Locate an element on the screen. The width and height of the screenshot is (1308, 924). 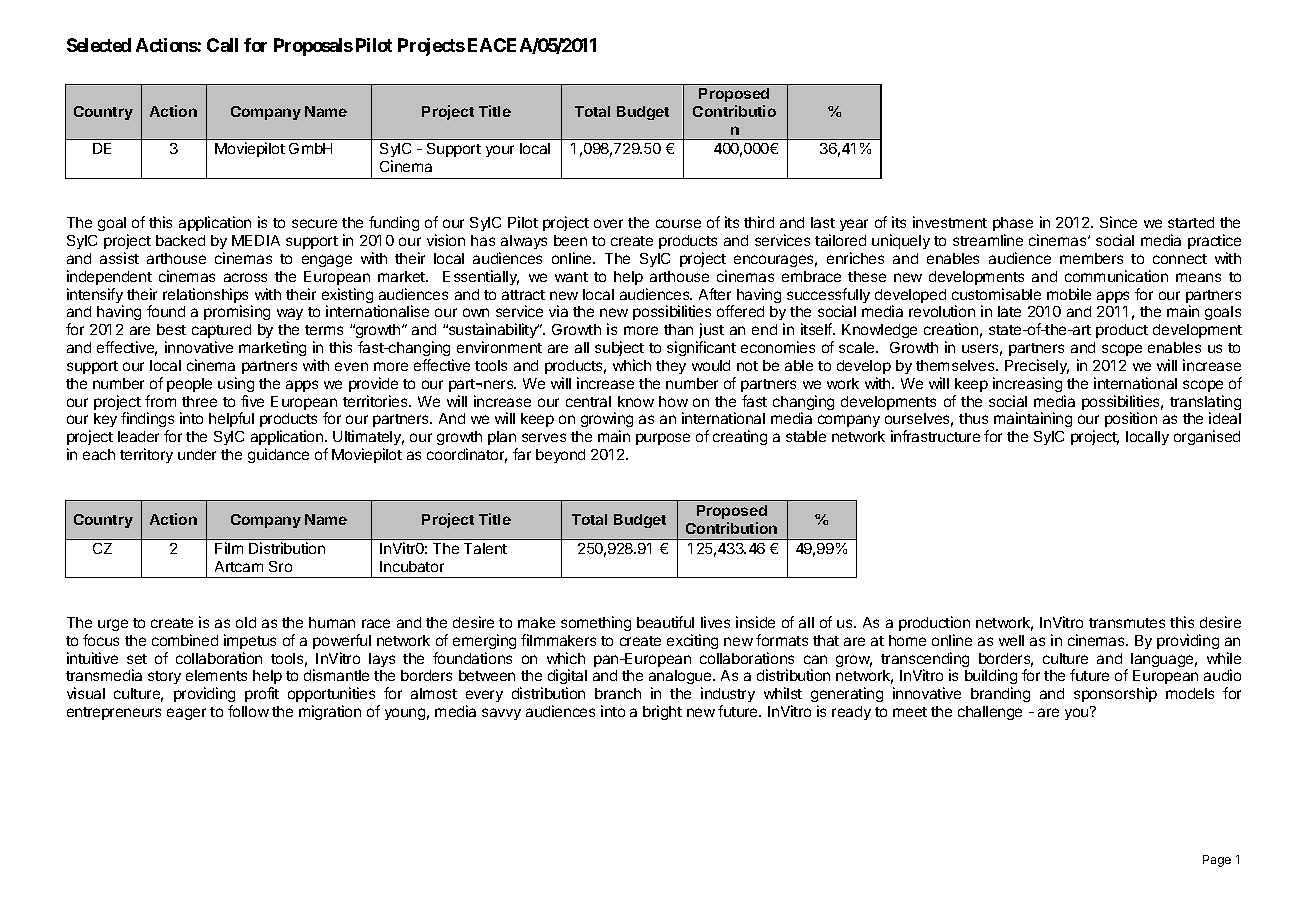
Since is located at coordinates (1118, 222).
